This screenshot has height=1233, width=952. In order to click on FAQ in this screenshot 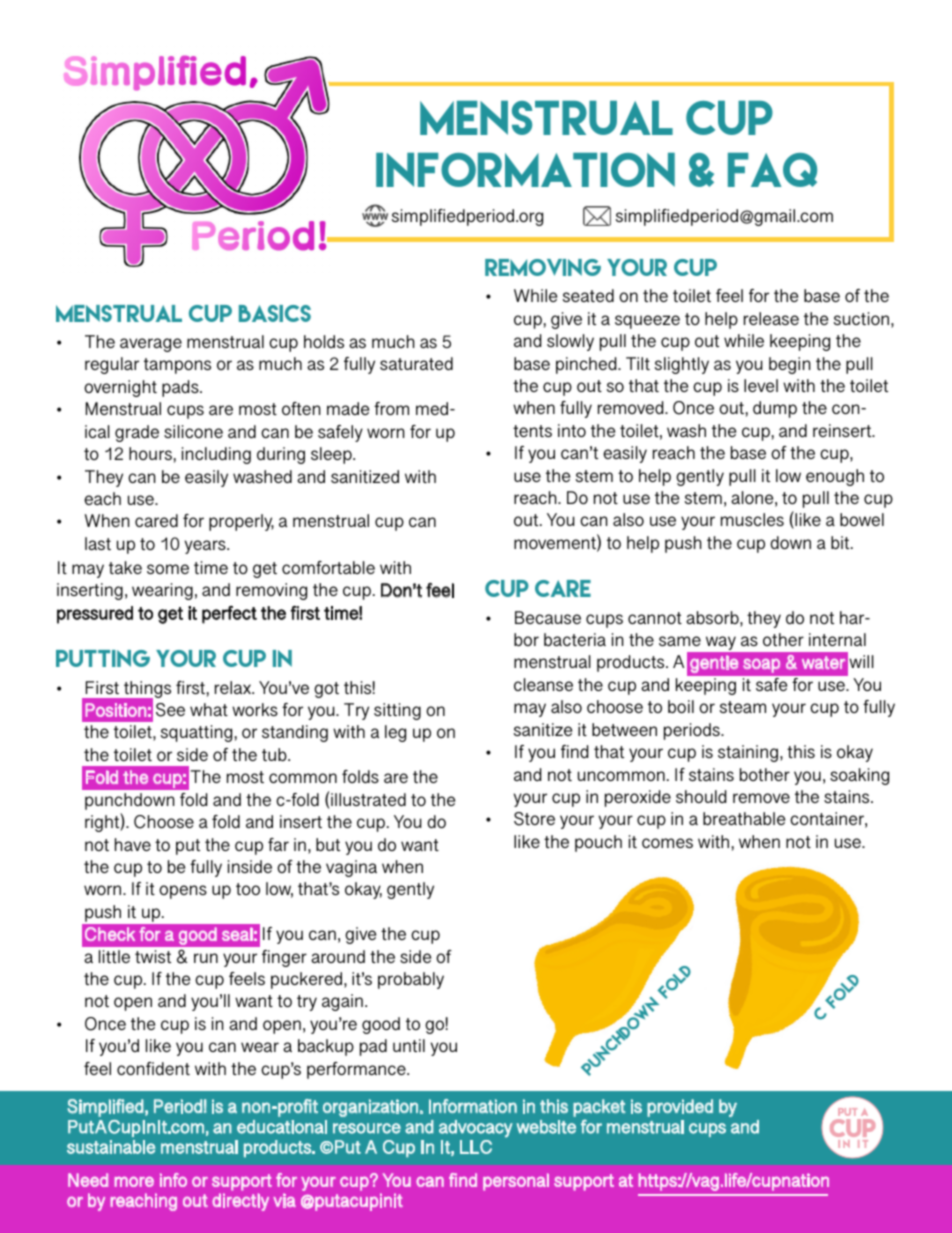, I will do `click(772, 170)`.
